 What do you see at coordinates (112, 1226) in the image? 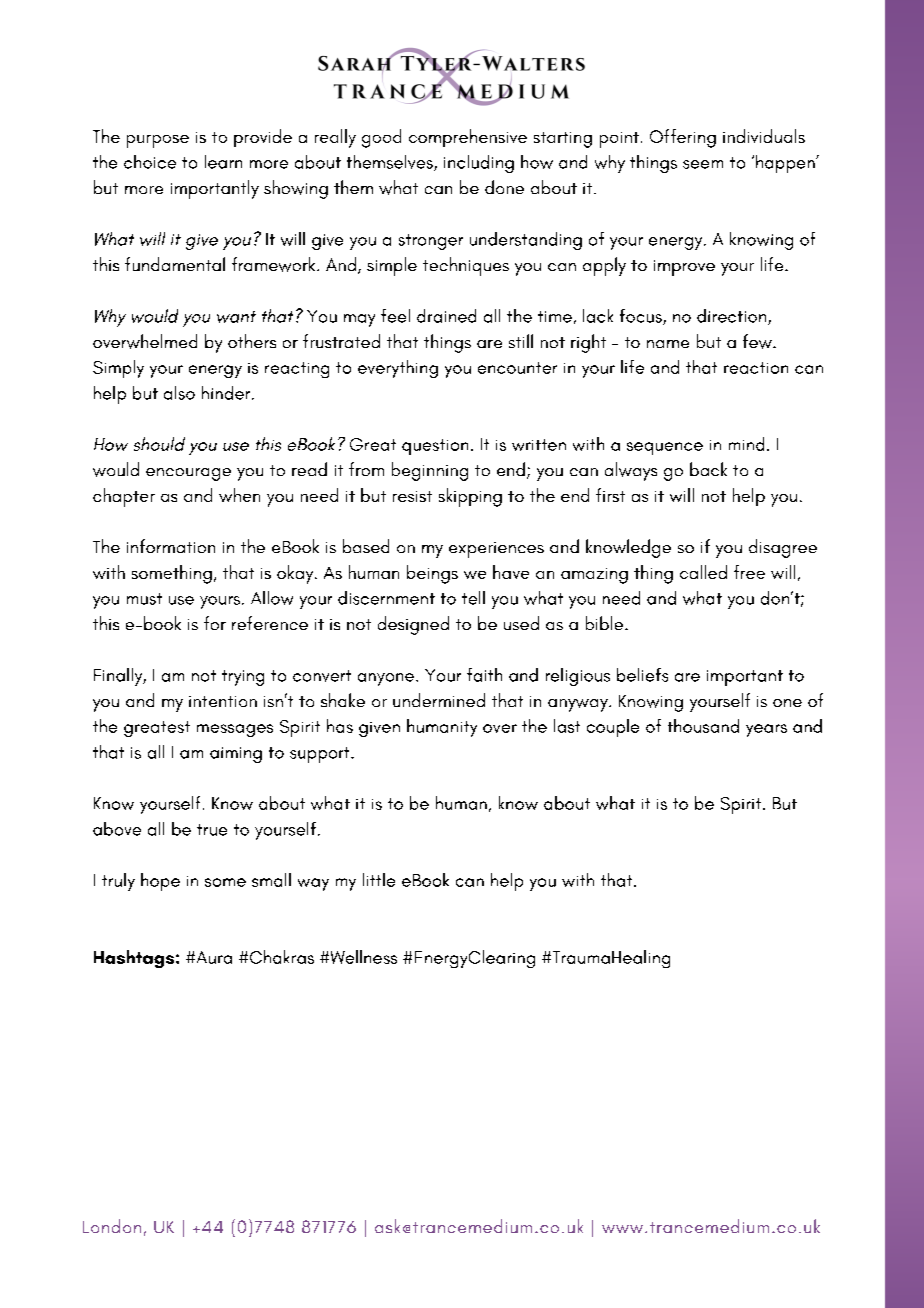
I see `London` at bounding box center [112, 1226].
